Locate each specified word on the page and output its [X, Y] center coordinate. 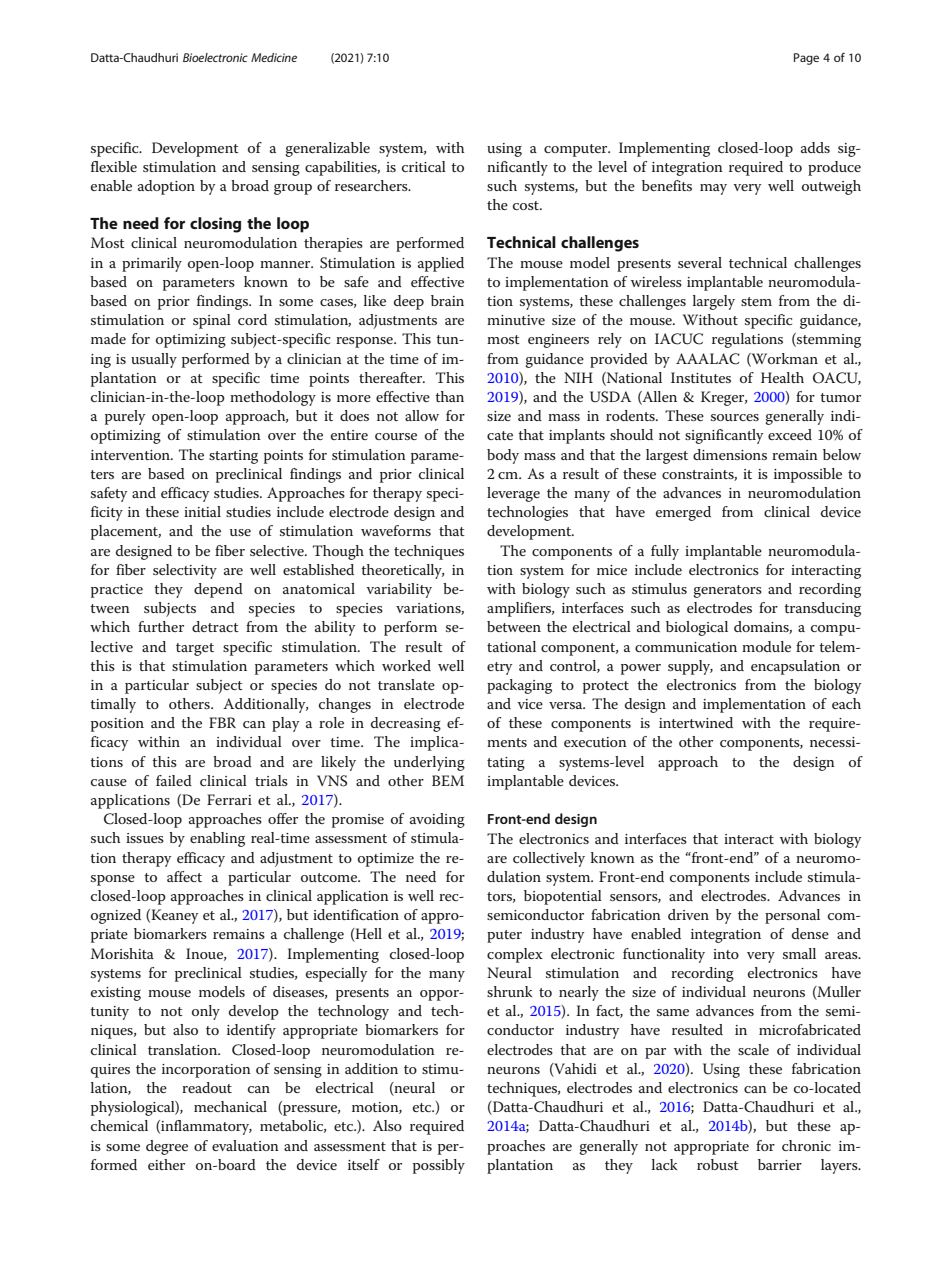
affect [184, 876]
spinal [212, 321]
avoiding [437, 820]
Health [782, 377]
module [766, 646]
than [449, 396]
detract [215, 626]
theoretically [402, 571]
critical [424, 166]
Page [806, 59]
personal [792, 916]
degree [167, 1147]
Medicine [274, 57]
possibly [439, 1166]
